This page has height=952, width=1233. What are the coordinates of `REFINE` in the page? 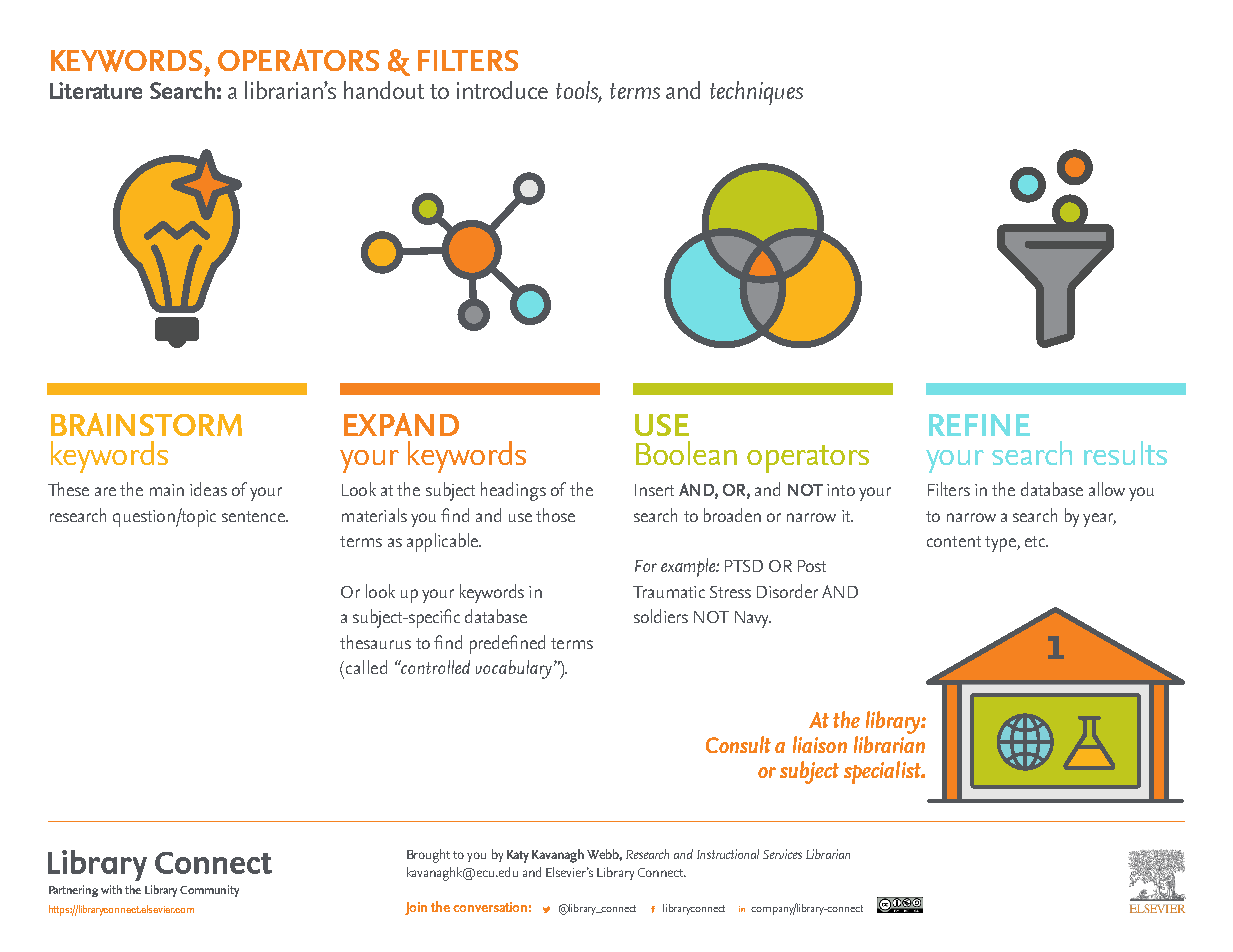 It's located at (979, 425).
